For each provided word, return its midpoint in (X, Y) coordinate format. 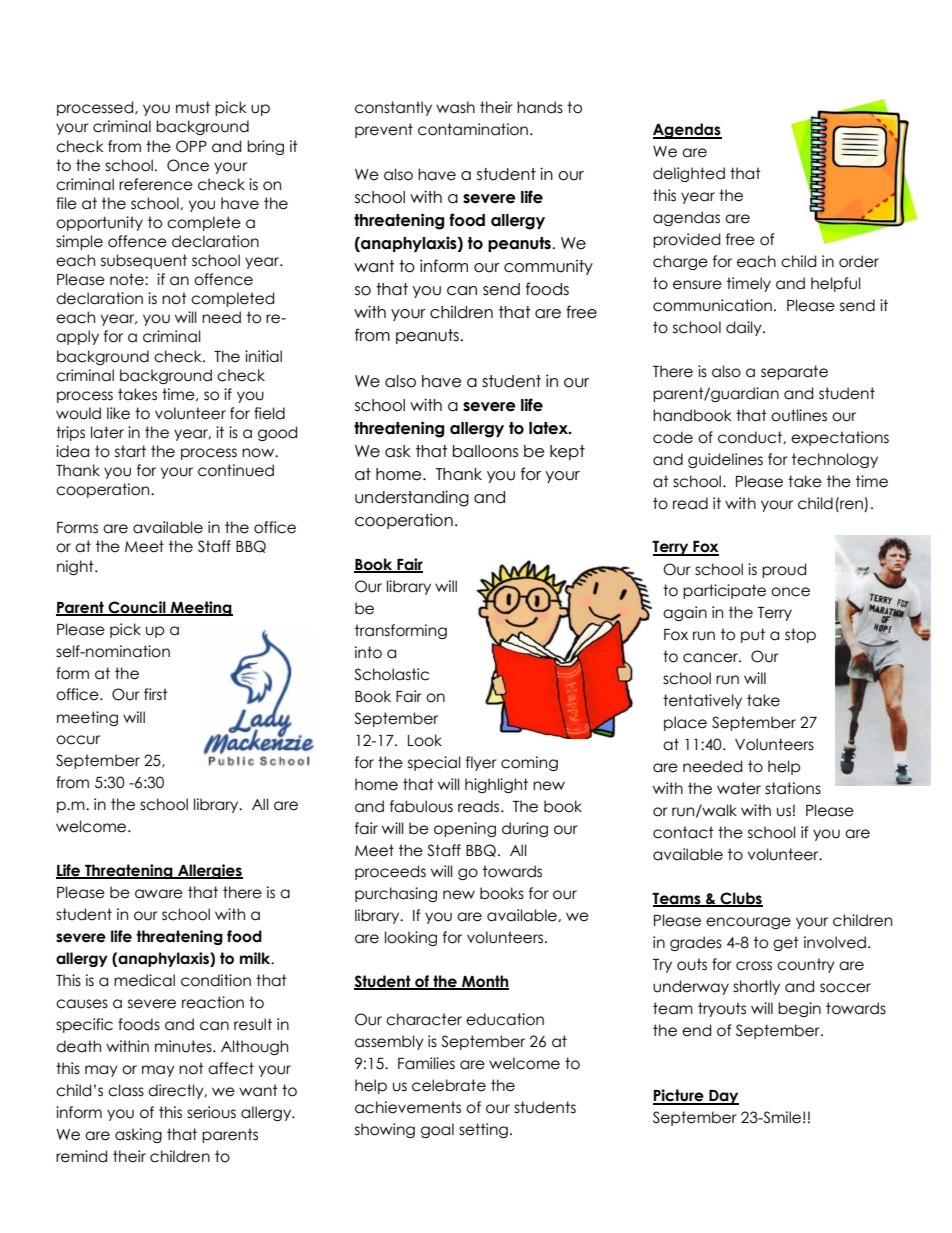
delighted (689, 174)
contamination (473, 129)
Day (723, 1097)
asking (138, 1135)
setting (483, 1130)
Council (137, 608)
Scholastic (391, 674)
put (753, 635)
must (193, 107)
